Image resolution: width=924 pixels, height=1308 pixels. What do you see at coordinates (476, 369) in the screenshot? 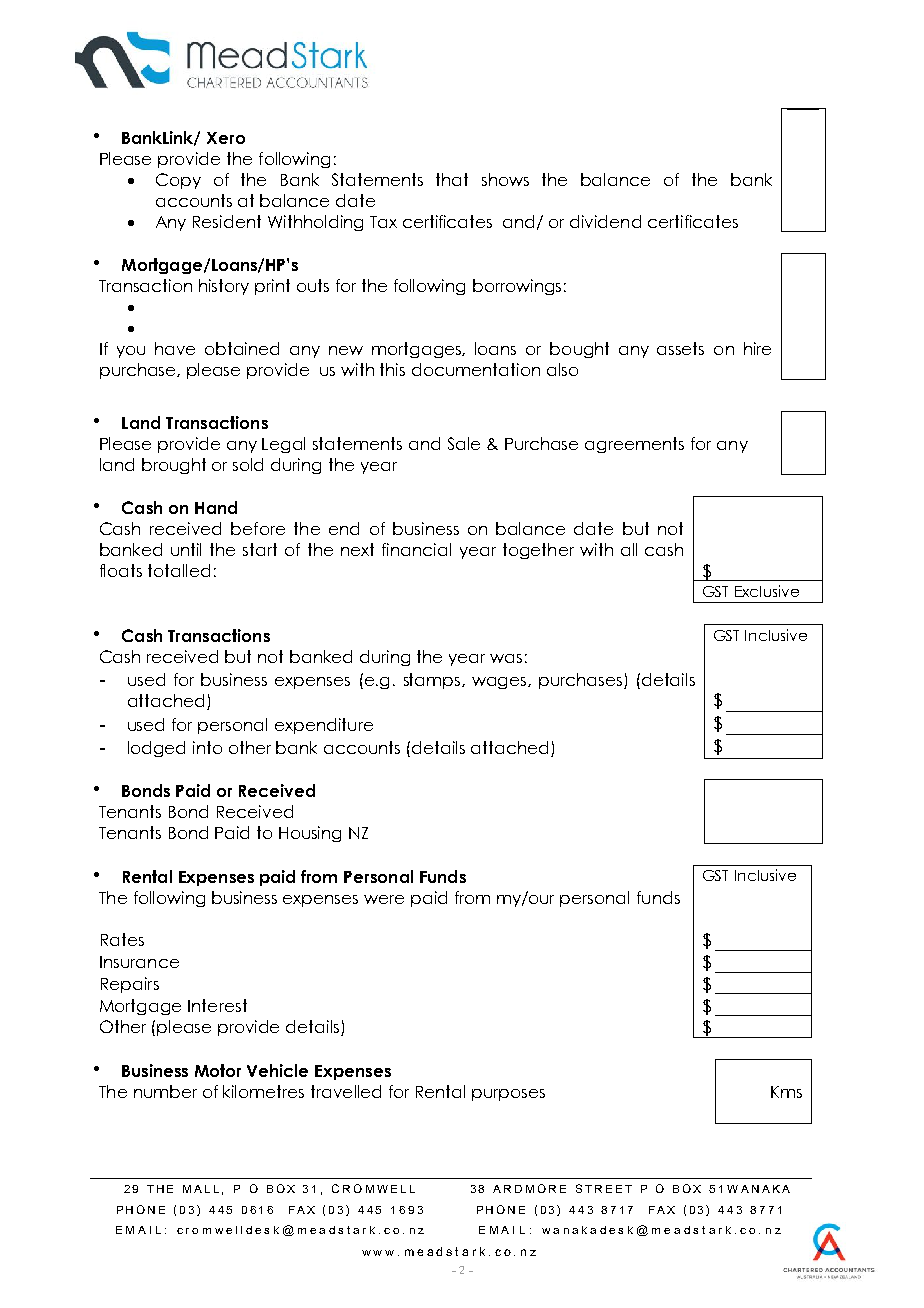
I see `documentation` at bounding box center [476, 369].
